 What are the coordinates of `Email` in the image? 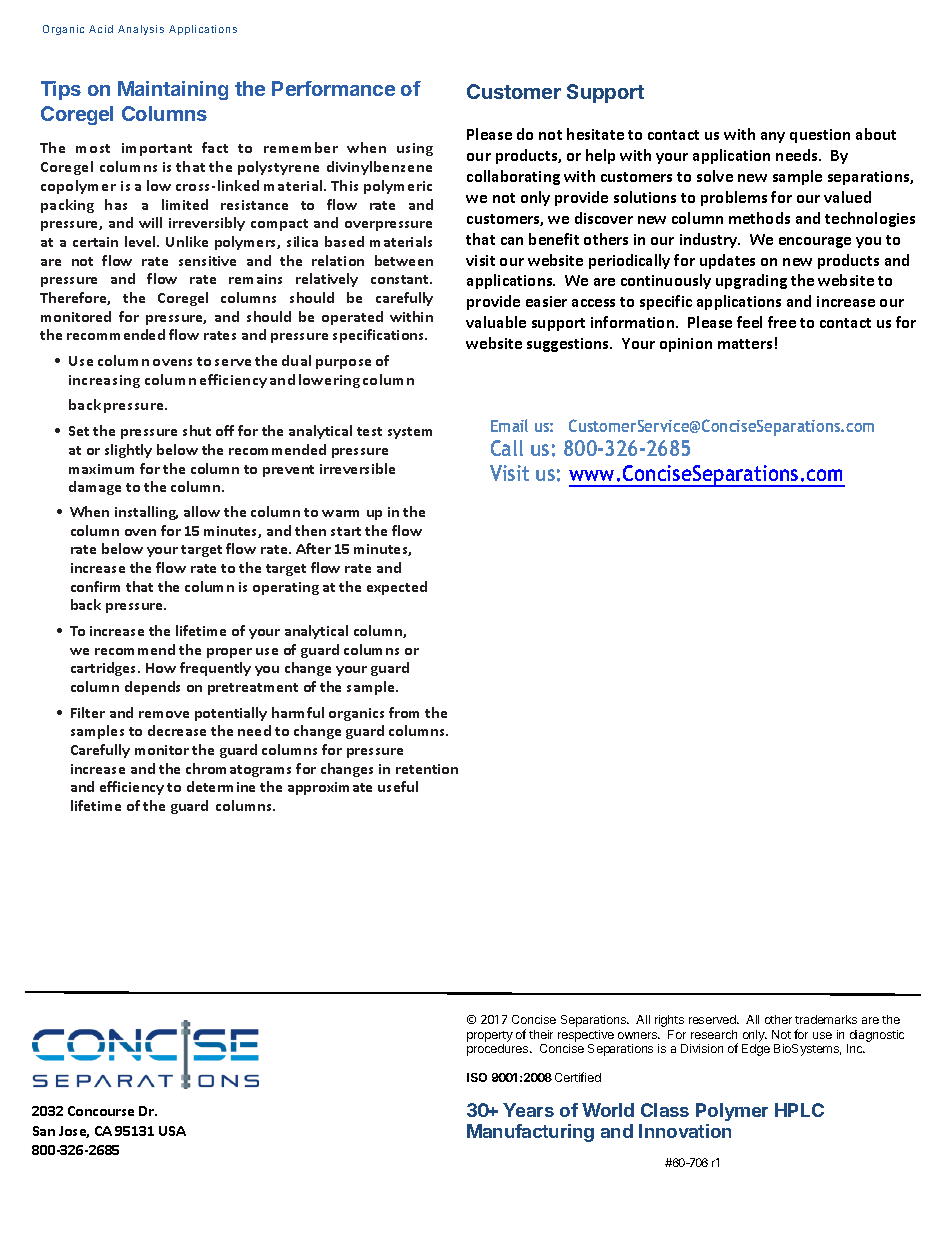 It's located at (509, 425).
